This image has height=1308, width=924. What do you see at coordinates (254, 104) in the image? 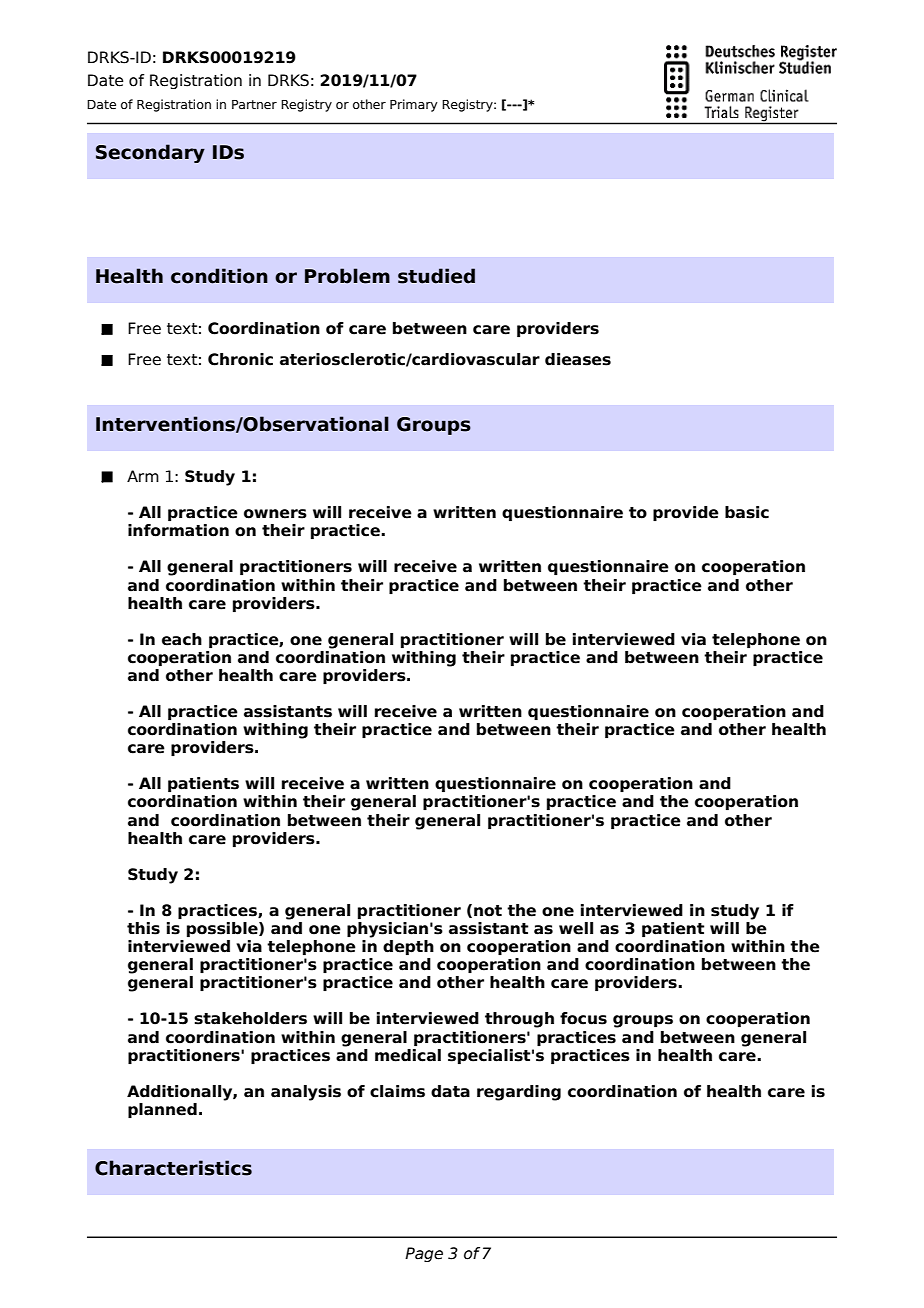
I see `Partner` at bounding box center [254, 104].
